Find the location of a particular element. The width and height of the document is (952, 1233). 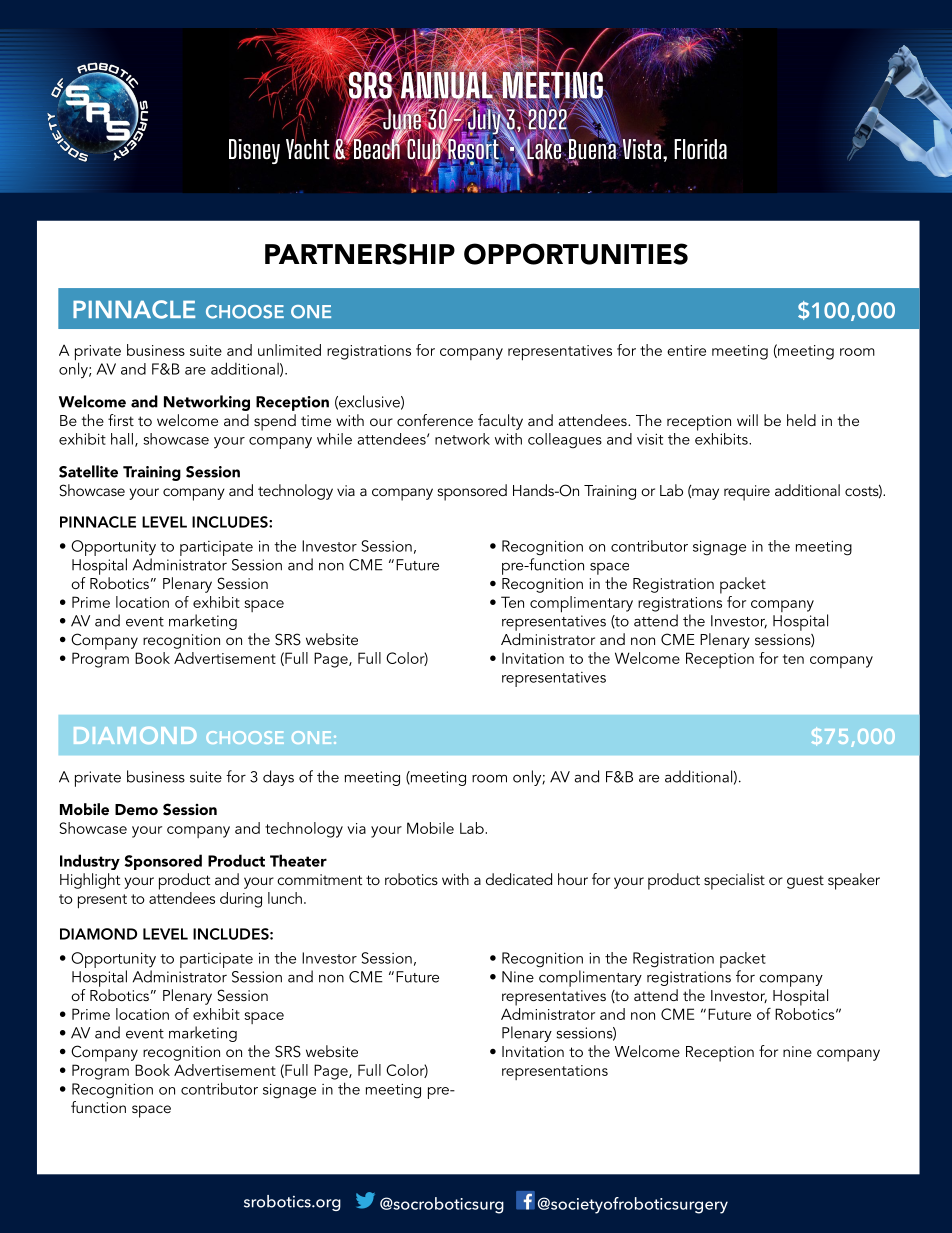

specialist is located at coordinates (734, 881).
